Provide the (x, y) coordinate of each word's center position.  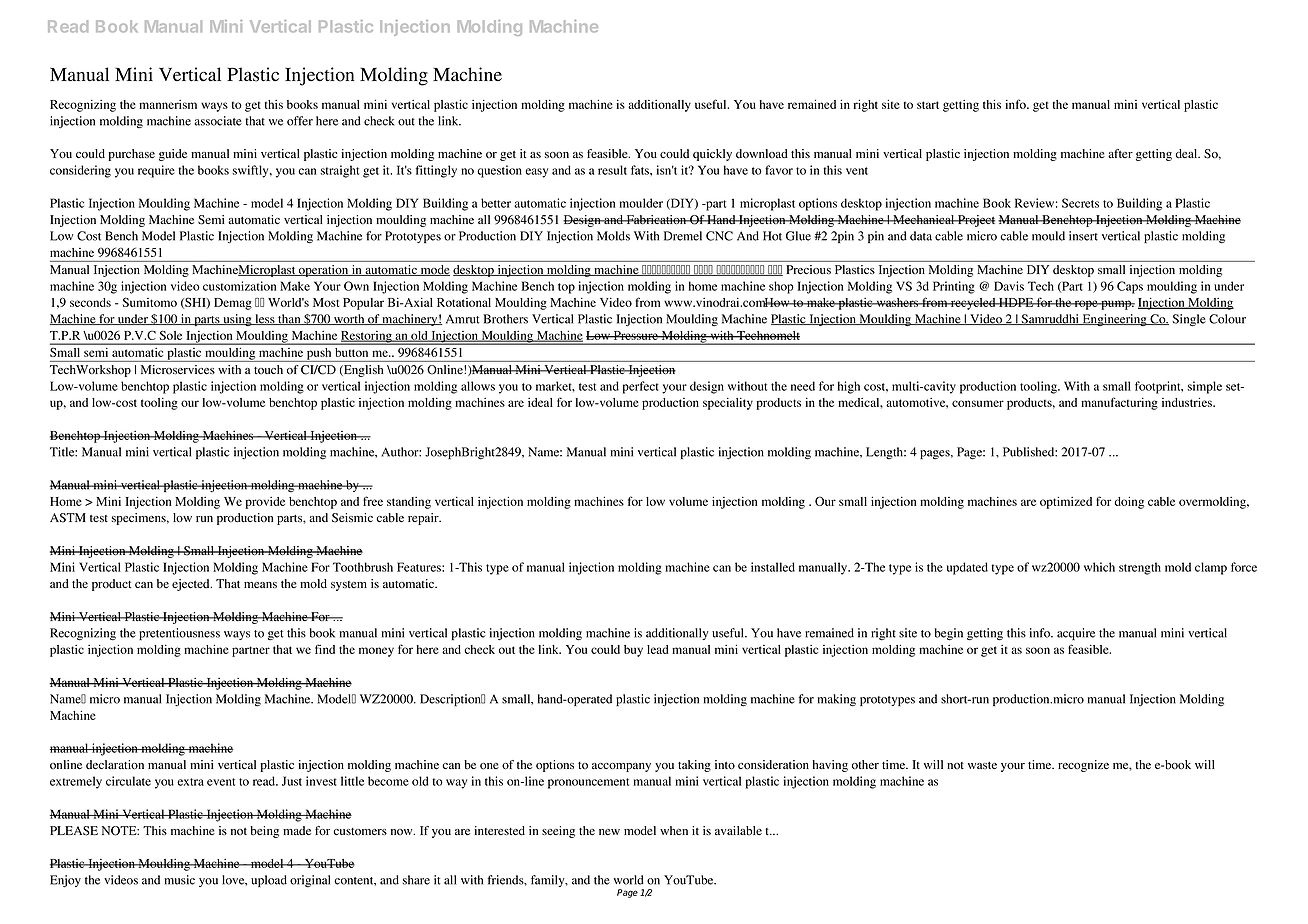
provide (265, 503)
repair (424, 519)
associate (218, 121)
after (1120, 153)
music (179, 880)
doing (1129, 502)
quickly (712, 155)
